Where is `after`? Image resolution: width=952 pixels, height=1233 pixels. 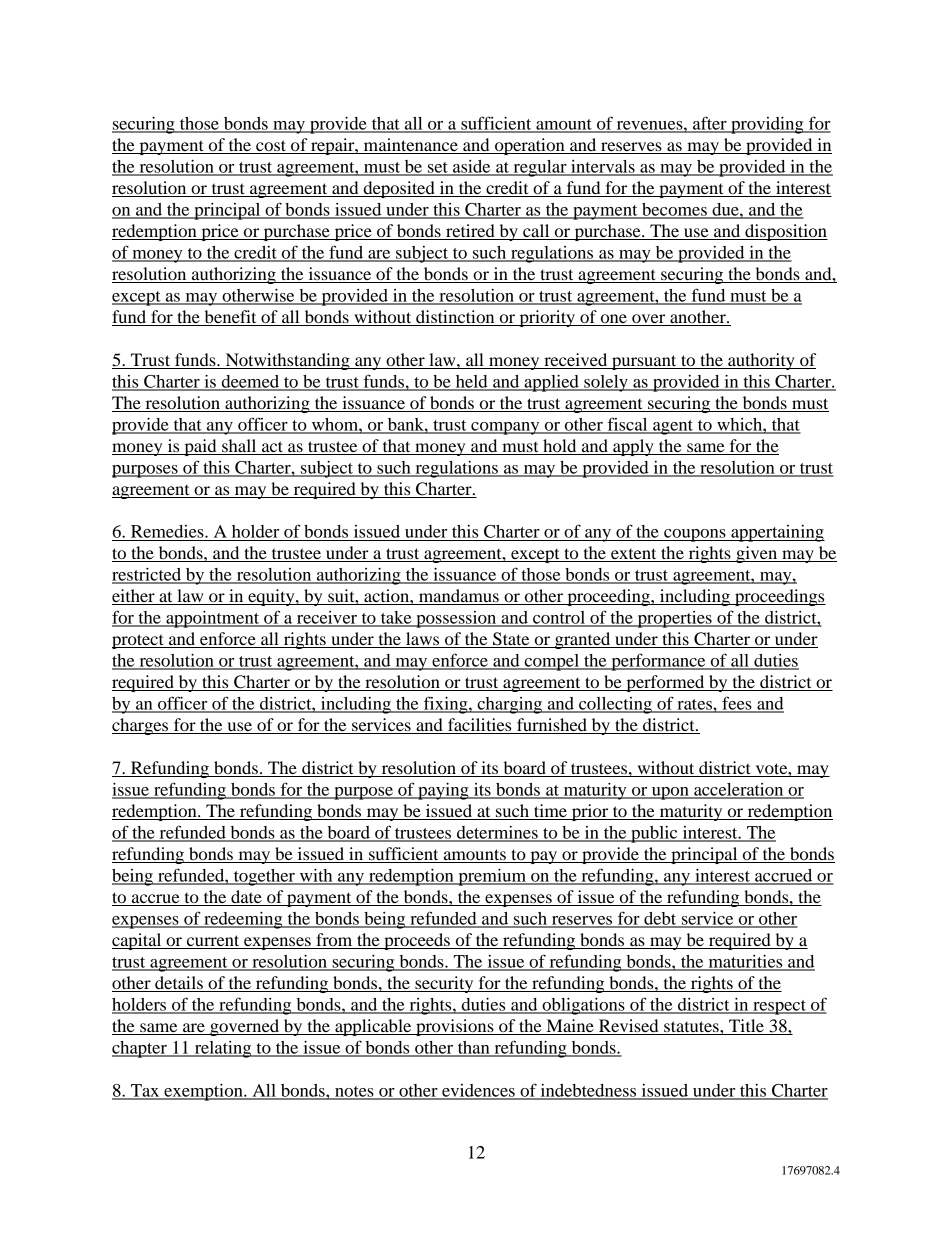
after is located at coordinates (710, 124).
